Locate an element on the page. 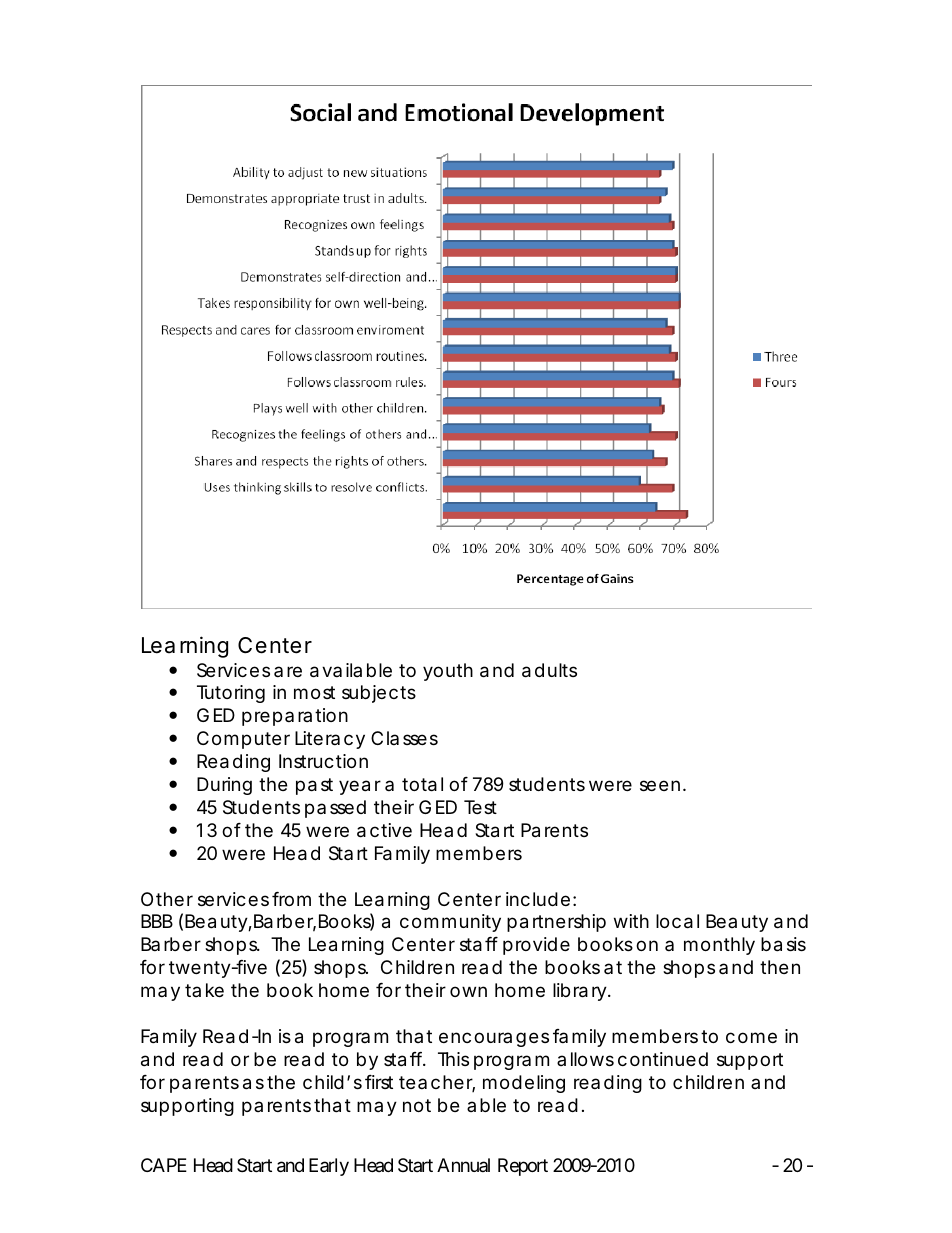 The image size is (952, 1233). youth is located at coordinates (448, 672).
